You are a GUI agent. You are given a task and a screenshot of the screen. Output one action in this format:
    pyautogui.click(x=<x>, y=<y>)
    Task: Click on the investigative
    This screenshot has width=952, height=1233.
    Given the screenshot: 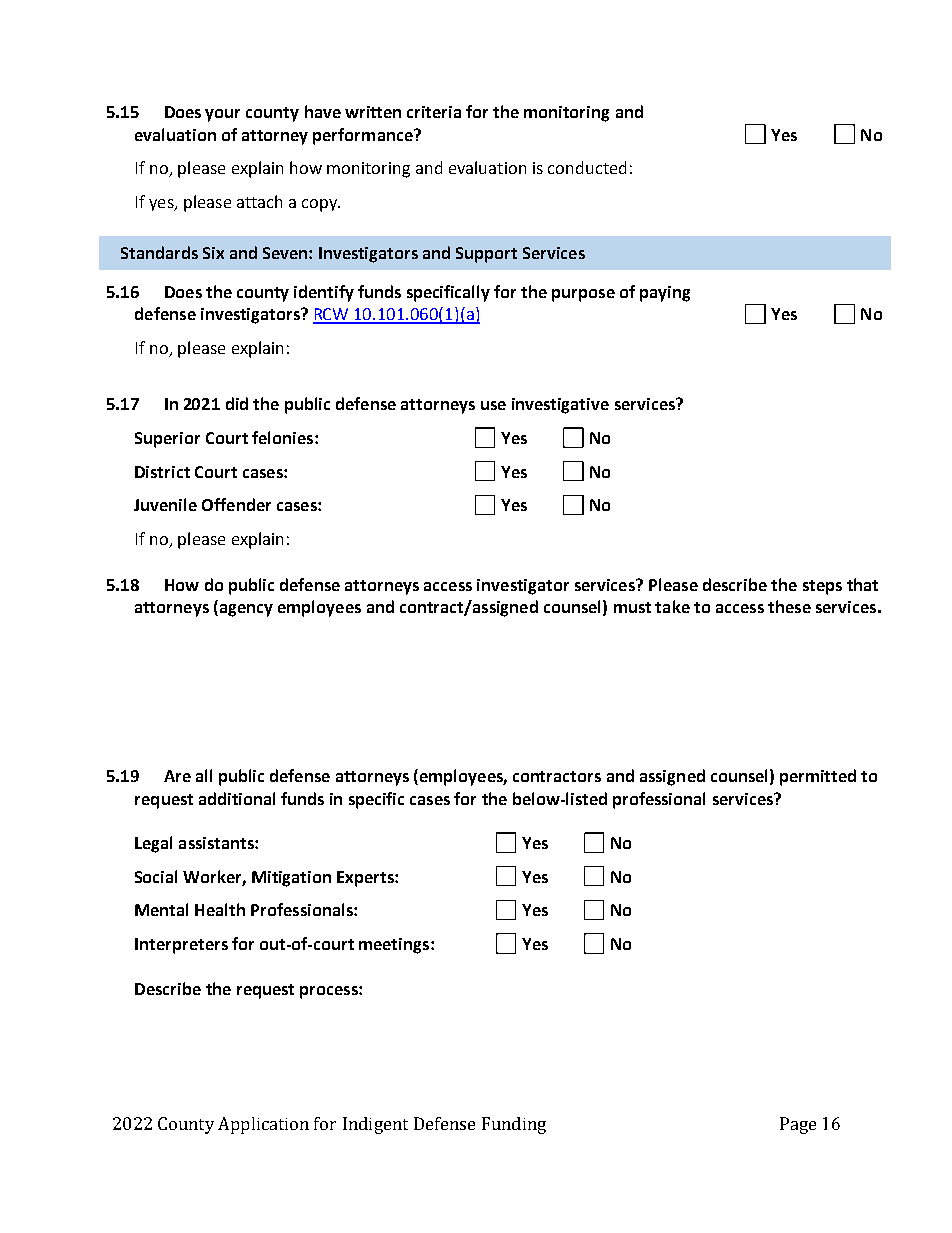 What is the action you would take?
    pyautogui.click(x=560, y=406)
